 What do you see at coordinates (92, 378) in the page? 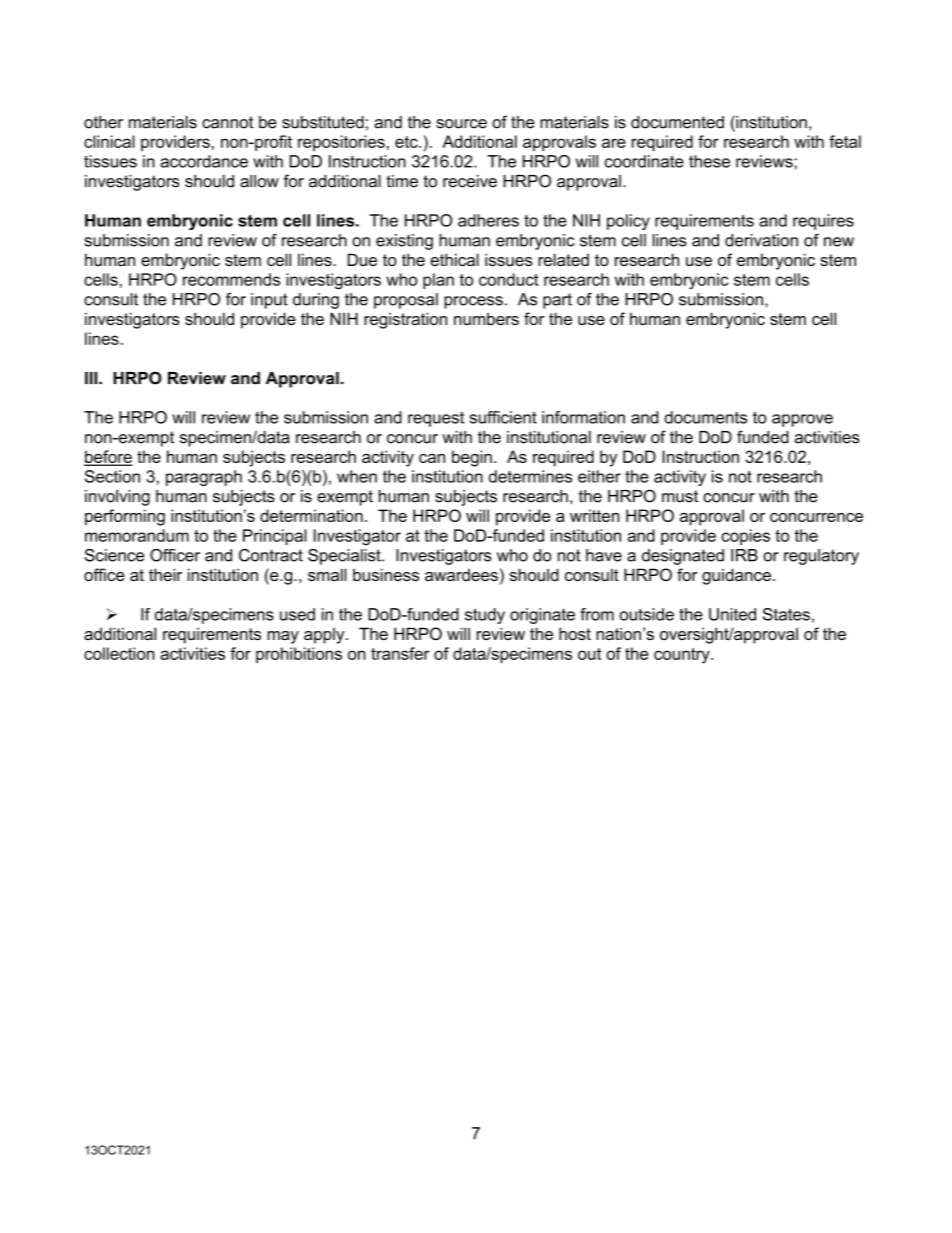
I see `III` at bounding box center [92, 378].
